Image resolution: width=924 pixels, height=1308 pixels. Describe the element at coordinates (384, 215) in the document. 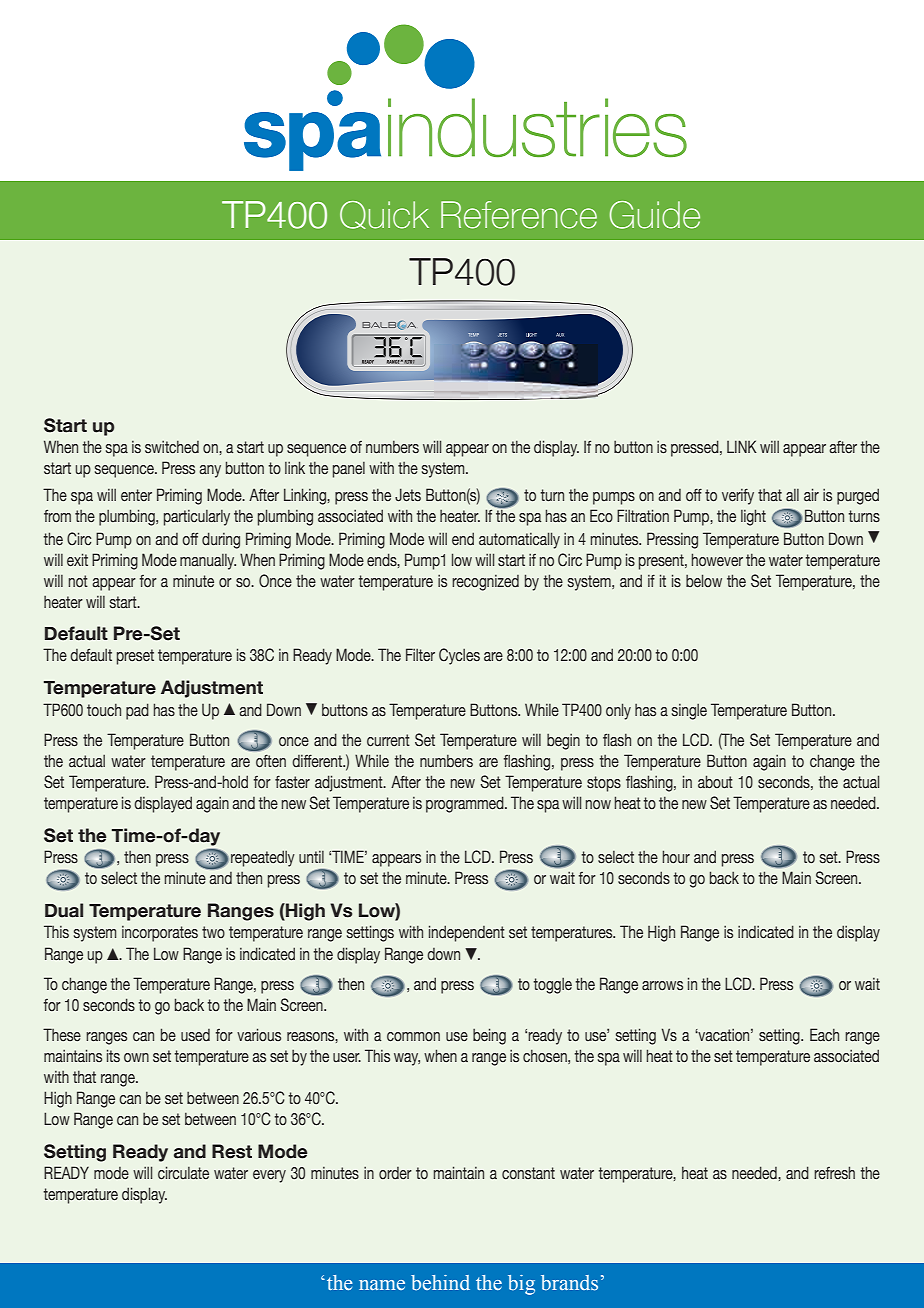

I see `Quick` at that location.
